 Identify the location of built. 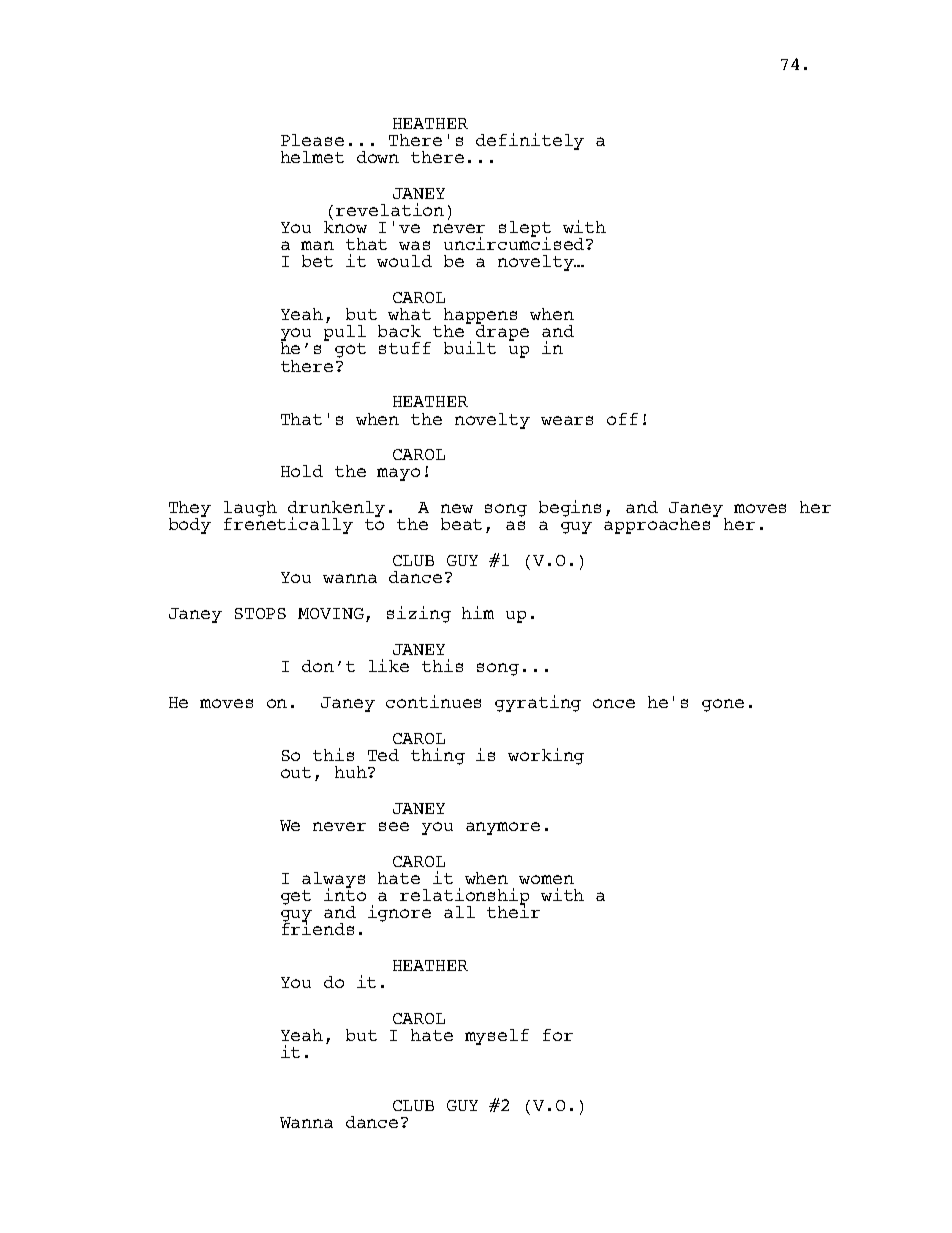
(470, 347).
